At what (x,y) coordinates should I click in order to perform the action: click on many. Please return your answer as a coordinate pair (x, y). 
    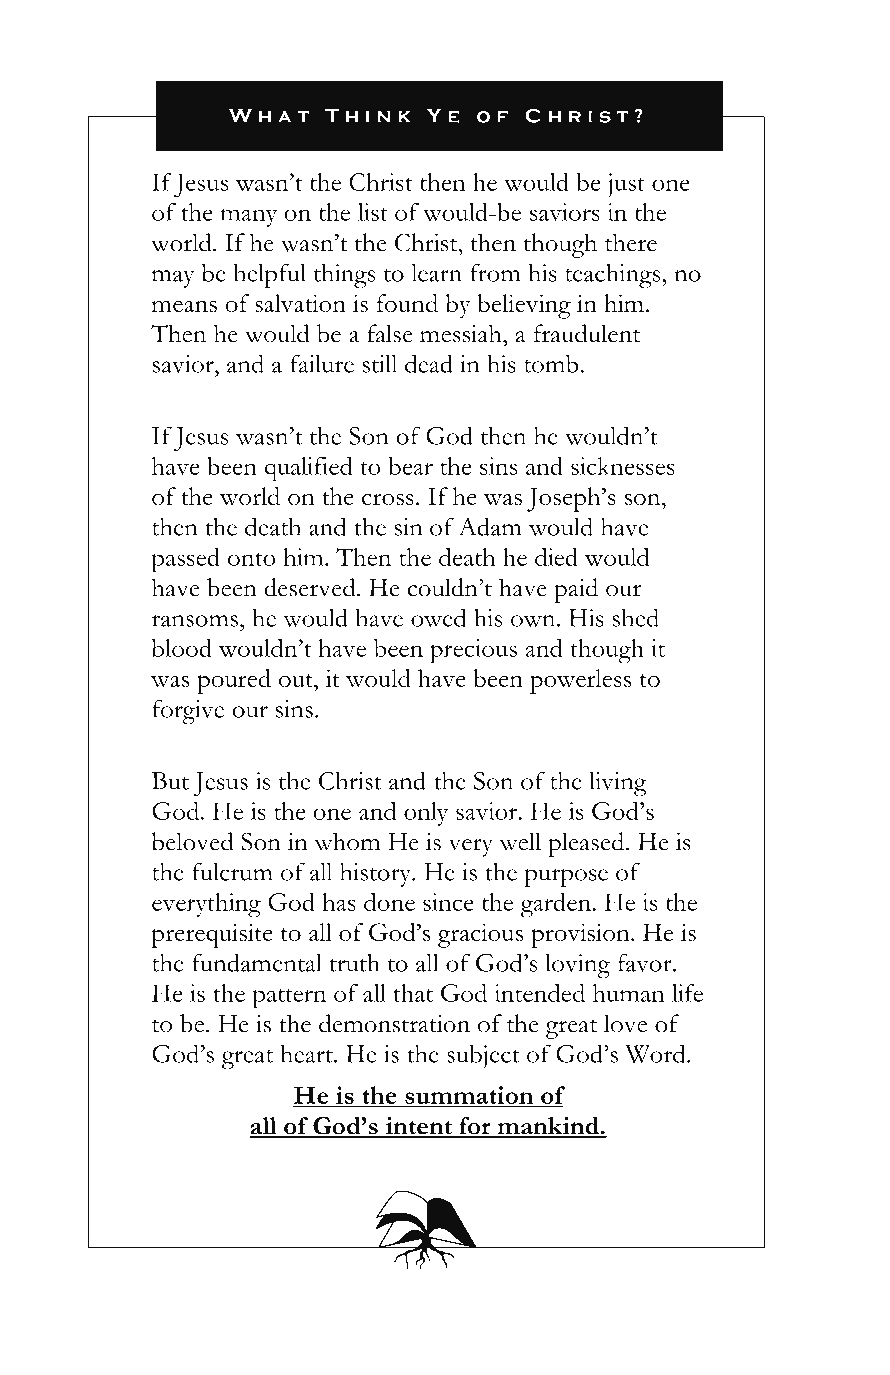
    Looking at the image, I should click on (248, 218).
